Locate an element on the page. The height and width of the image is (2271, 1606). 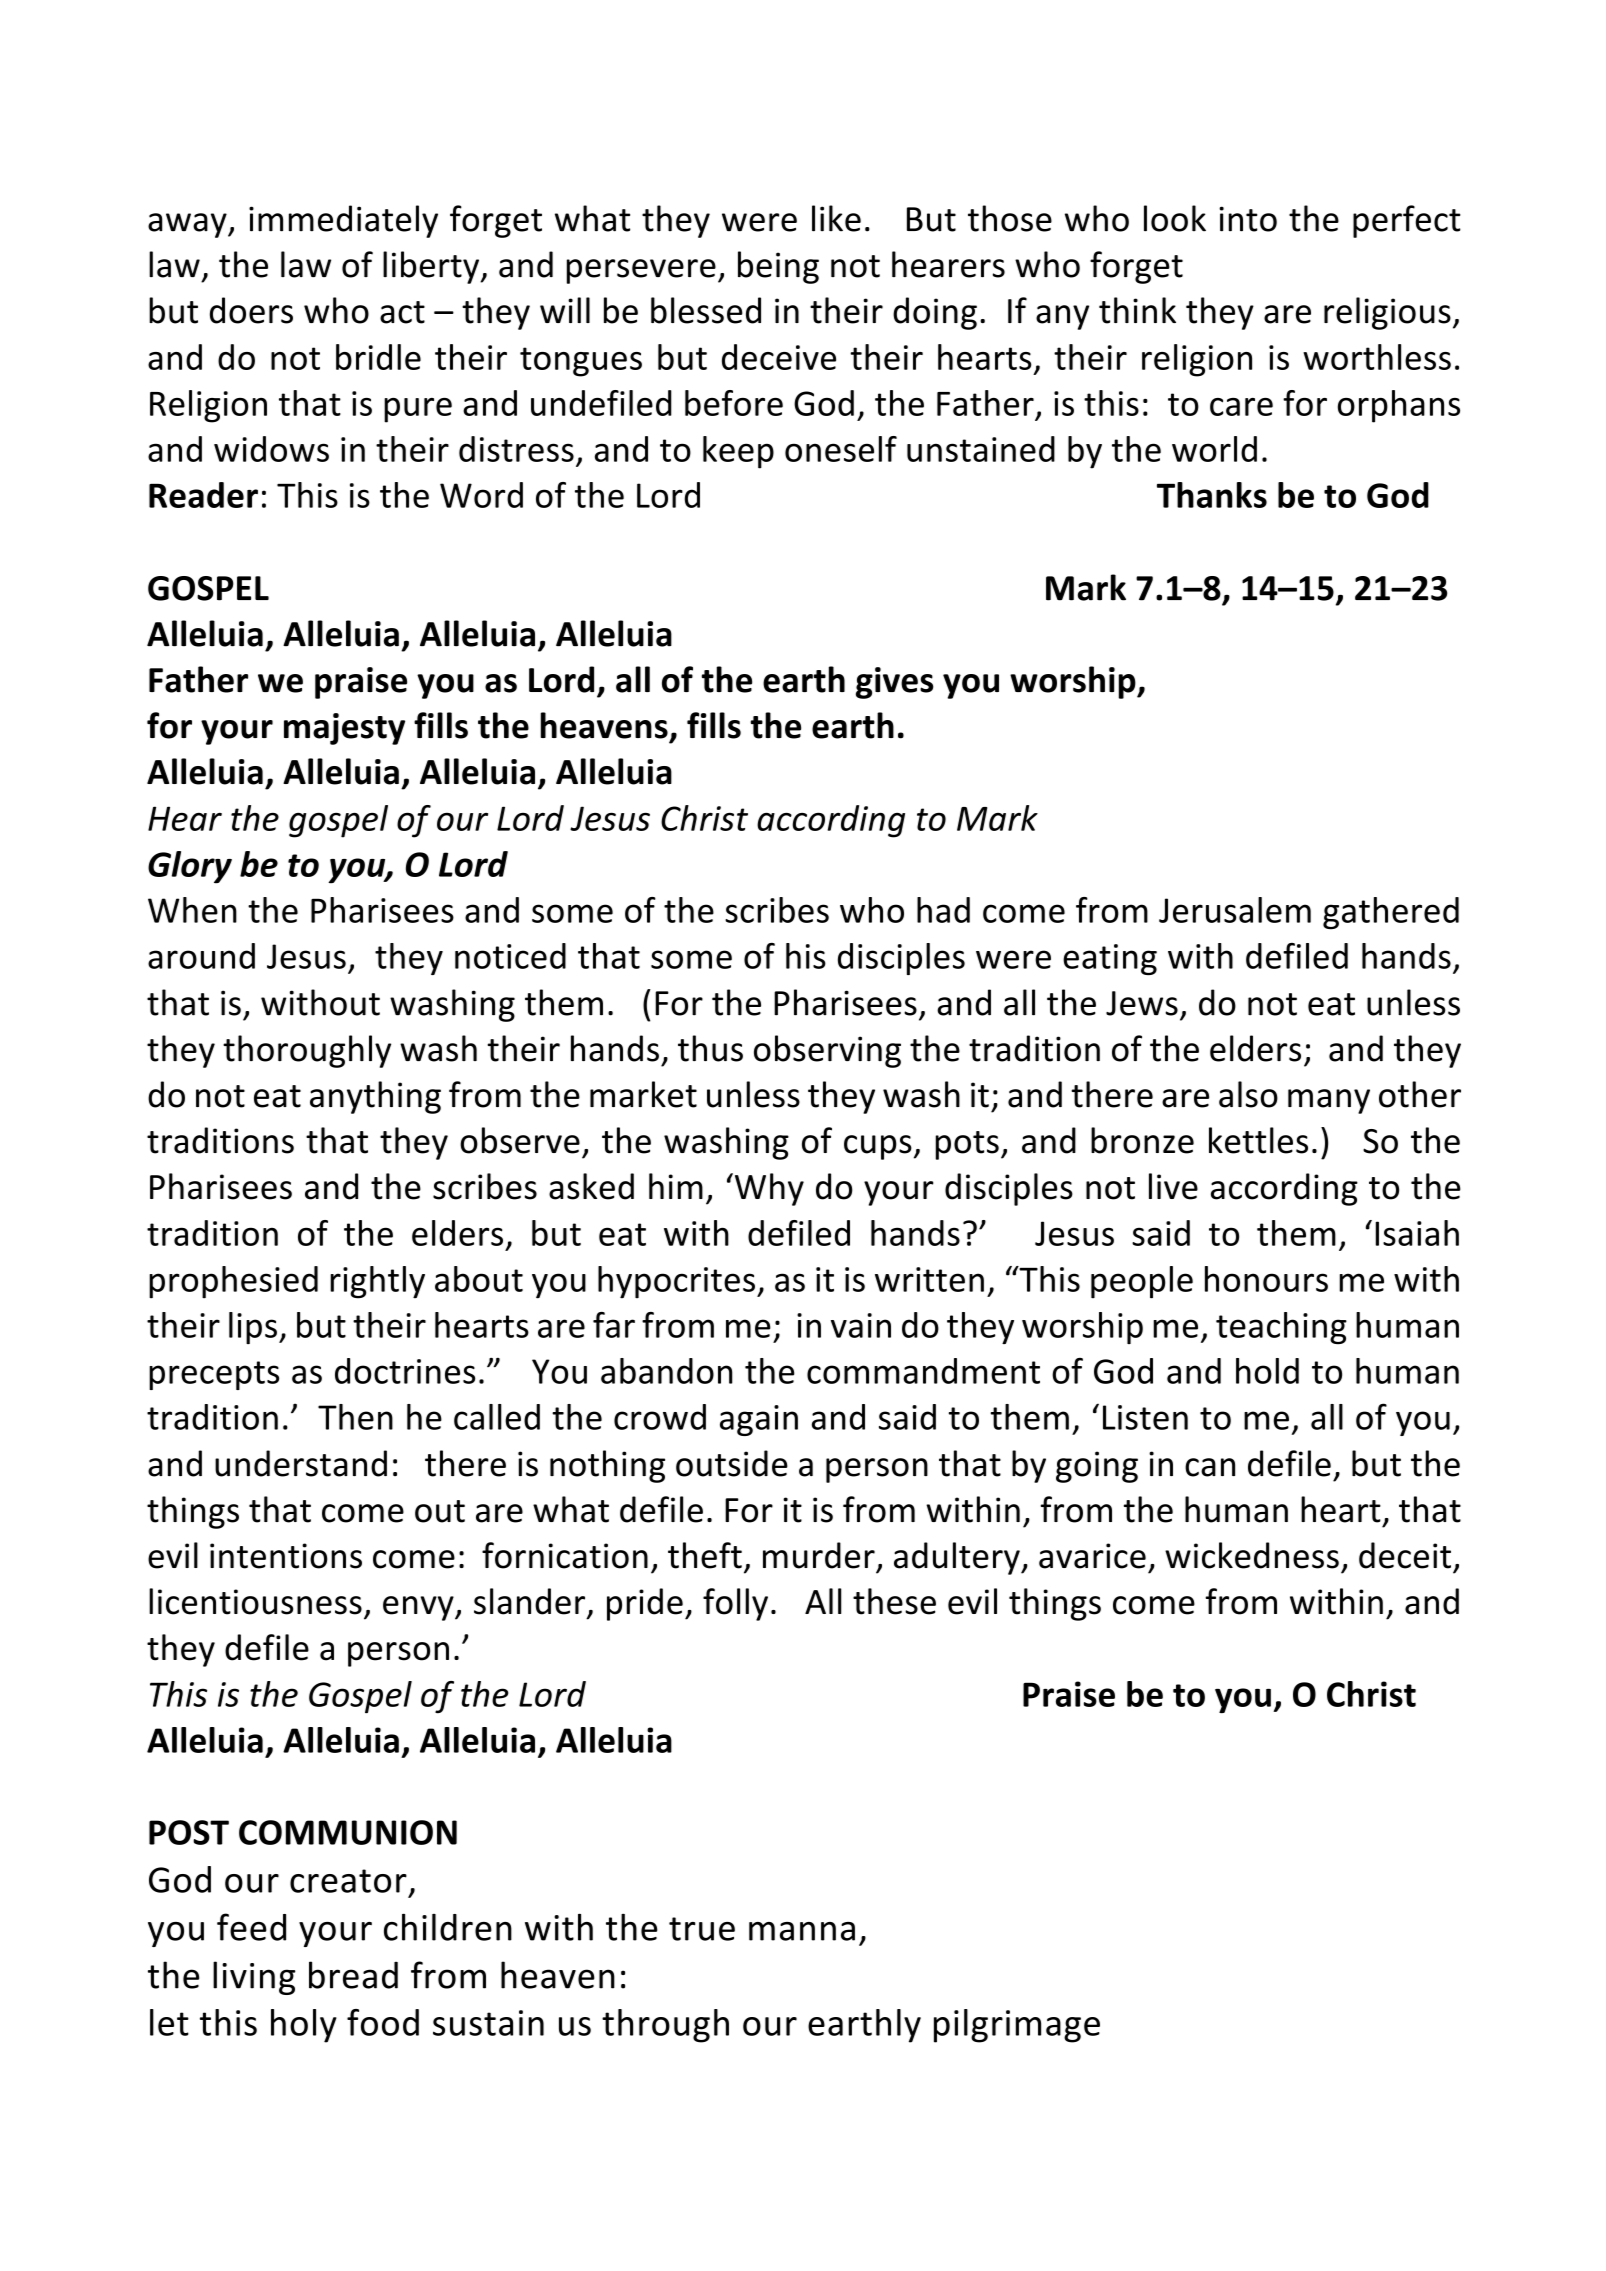
bread is located at coordinates (353, 1975).
